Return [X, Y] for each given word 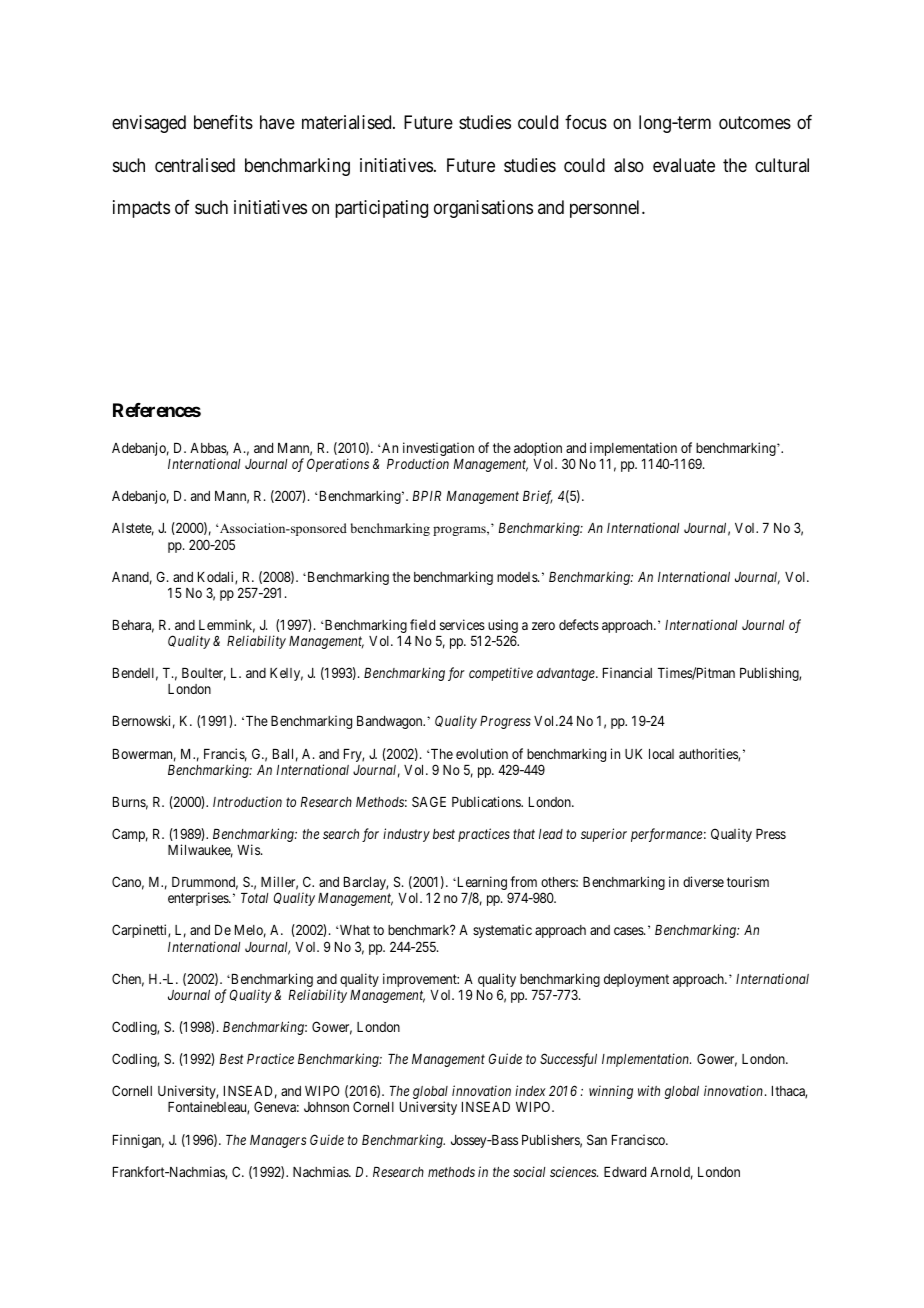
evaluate [684, 165]
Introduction [247, 801]
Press [771, 834]
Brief [538, 497]
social [529, 1171]
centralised [195, 165]
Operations [338, 465]
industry [406, 835]
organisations [483, 209]
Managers [278, 1141]
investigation [438, 450]
